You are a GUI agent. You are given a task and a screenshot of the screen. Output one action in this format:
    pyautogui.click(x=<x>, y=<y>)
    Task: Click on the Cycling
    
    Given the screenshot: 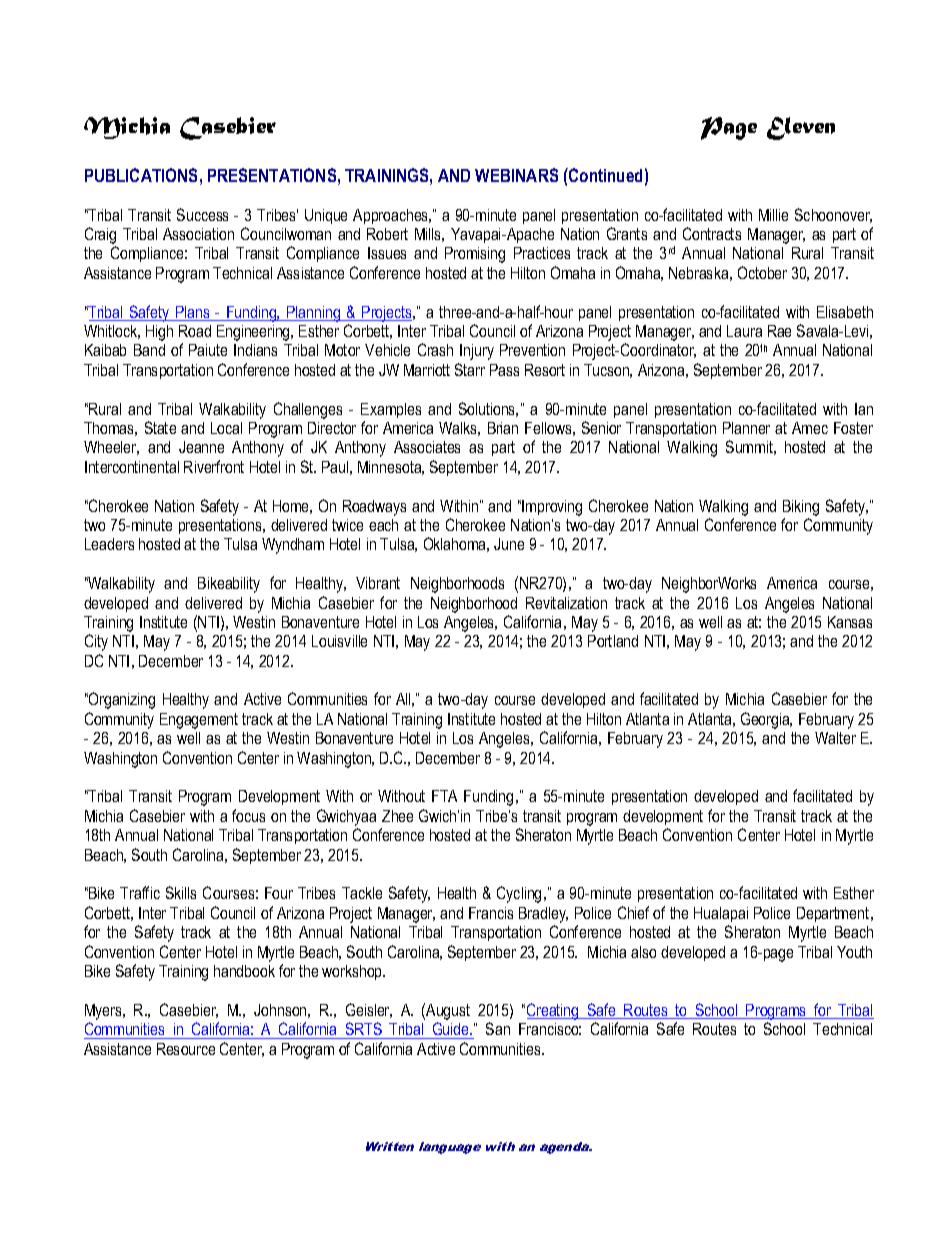 What is the action you would take?
    pyautogui.click(x=519, y=894)
